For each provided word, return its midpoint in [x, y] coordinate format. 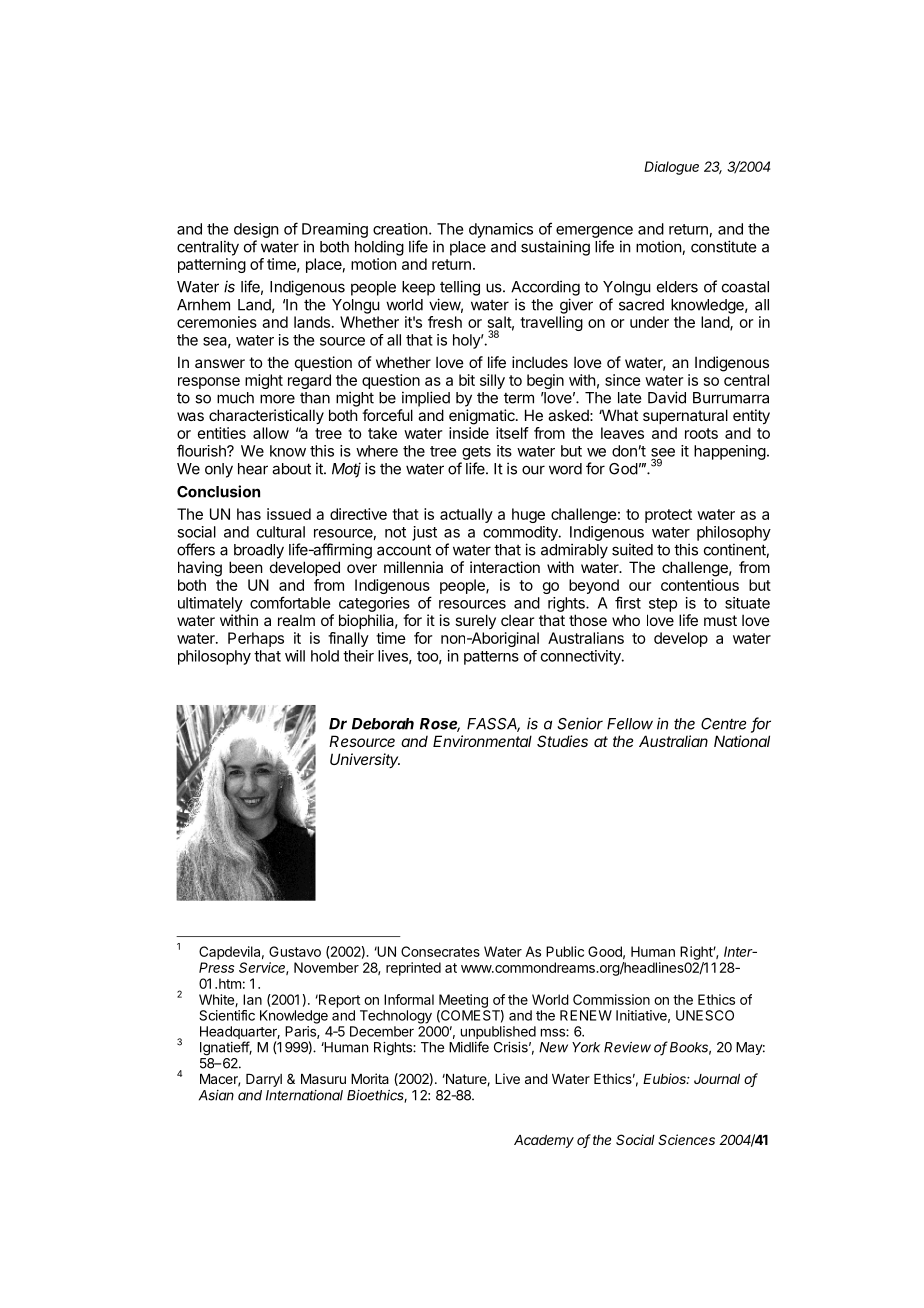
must [720, 620]
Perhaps [256, 639]
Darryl [264, 1080]
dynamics [501, 230]
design [256, 230]
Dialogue [671, 168]
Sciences [686, 1139]
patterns [491, 658]
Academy [544, 1141]
